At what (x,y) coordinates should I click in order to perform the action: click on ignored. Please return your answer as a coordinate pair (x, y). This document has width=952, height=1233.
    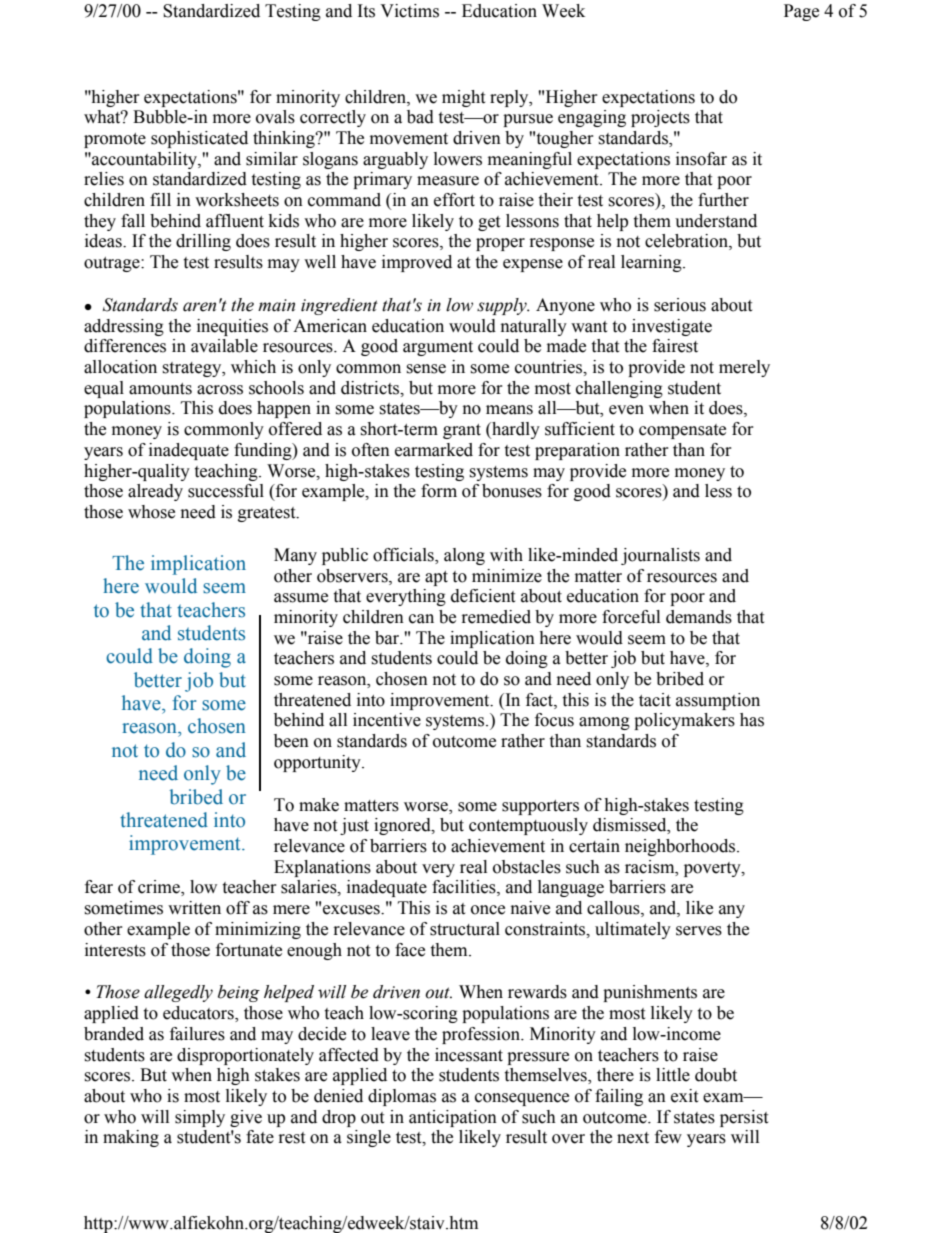
    Looking at the image, I should click on (403, 826).
